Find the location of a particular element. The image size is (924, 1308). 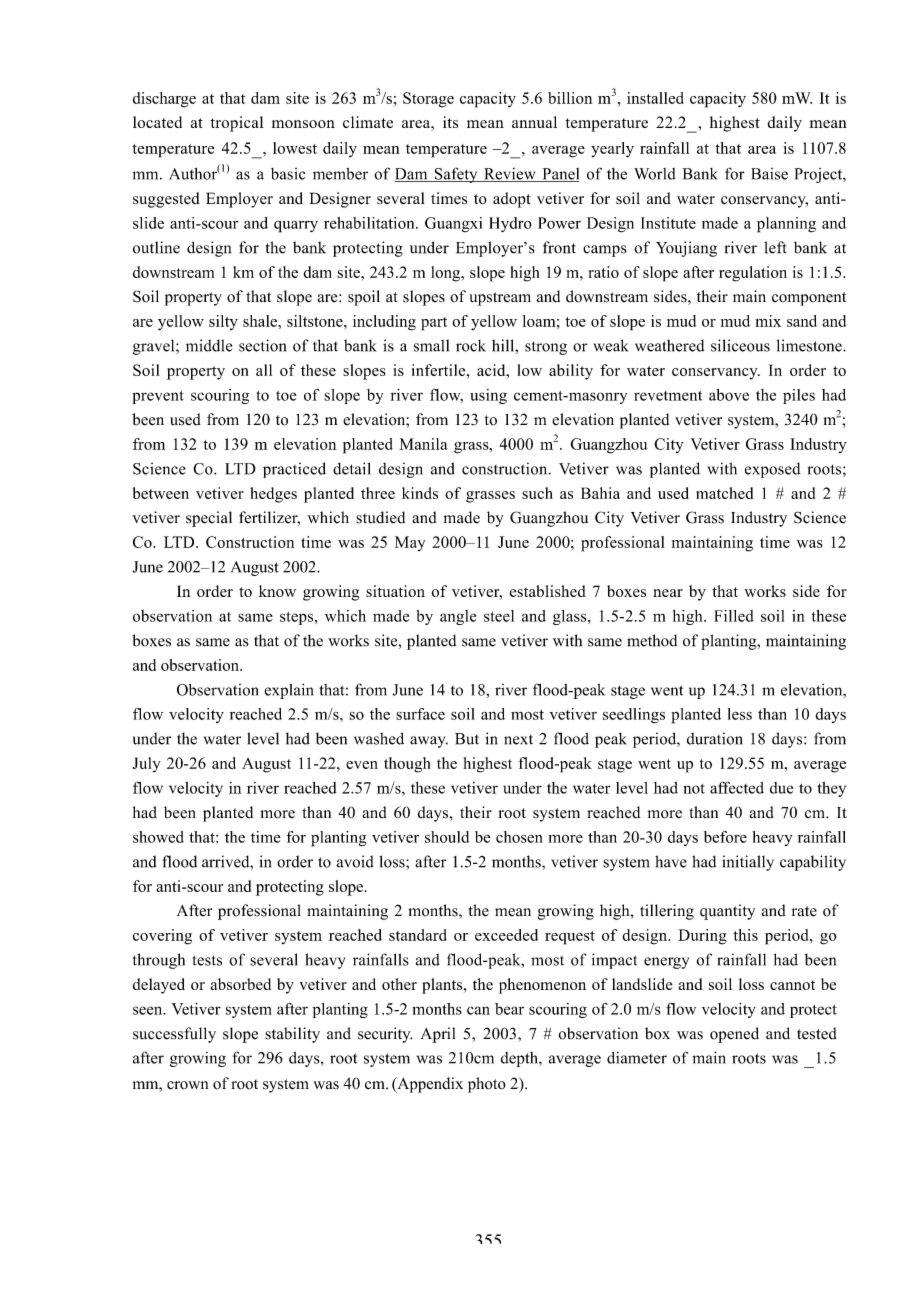

installed is located at coordinates (655, 98).
